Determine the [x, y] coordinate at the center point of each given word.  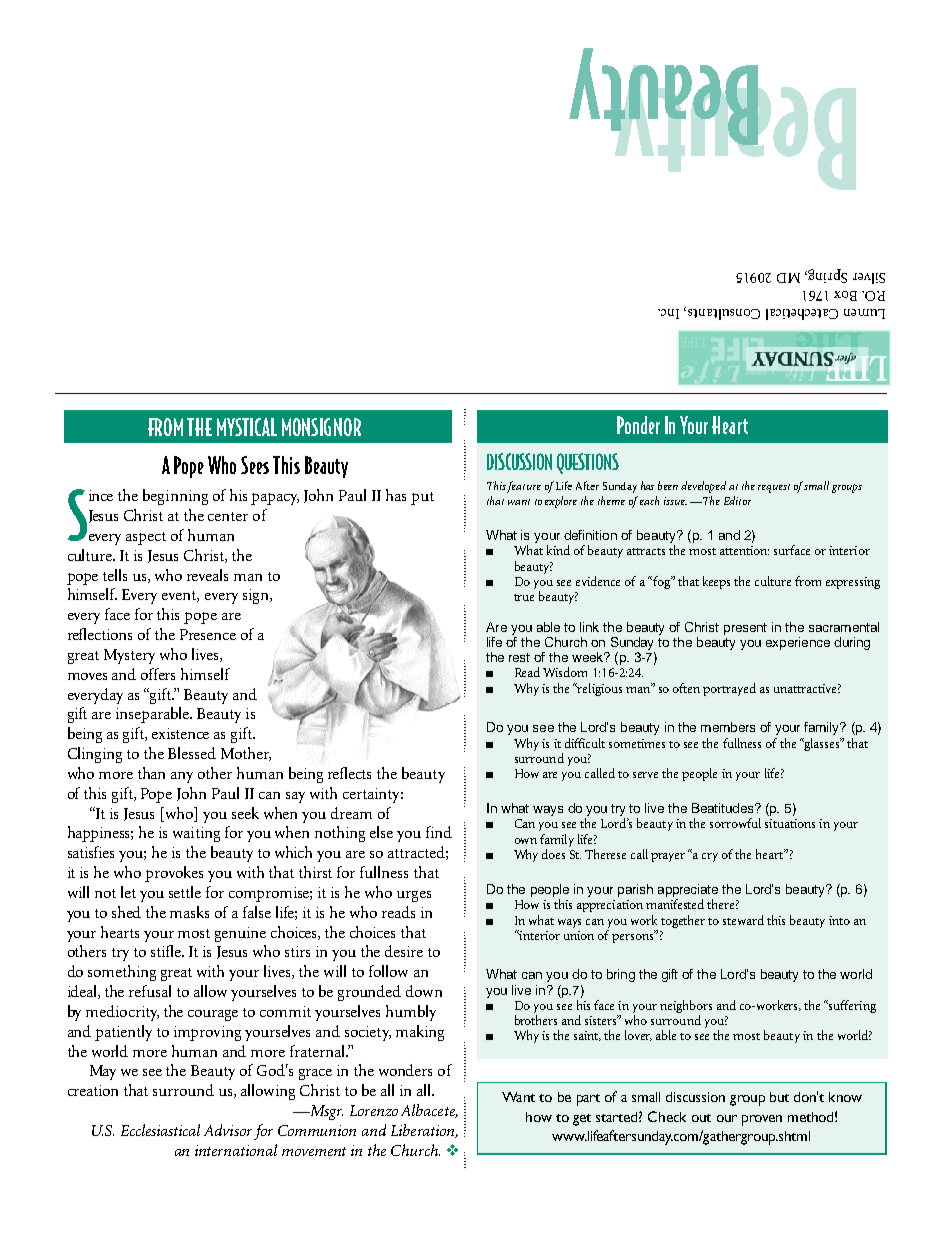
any [182, 777]
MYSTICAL [247, 427]
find [439, 832]
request [774, 488]
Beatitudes [724, 808]
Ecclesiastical [160, 1130]
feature [524, 487]
